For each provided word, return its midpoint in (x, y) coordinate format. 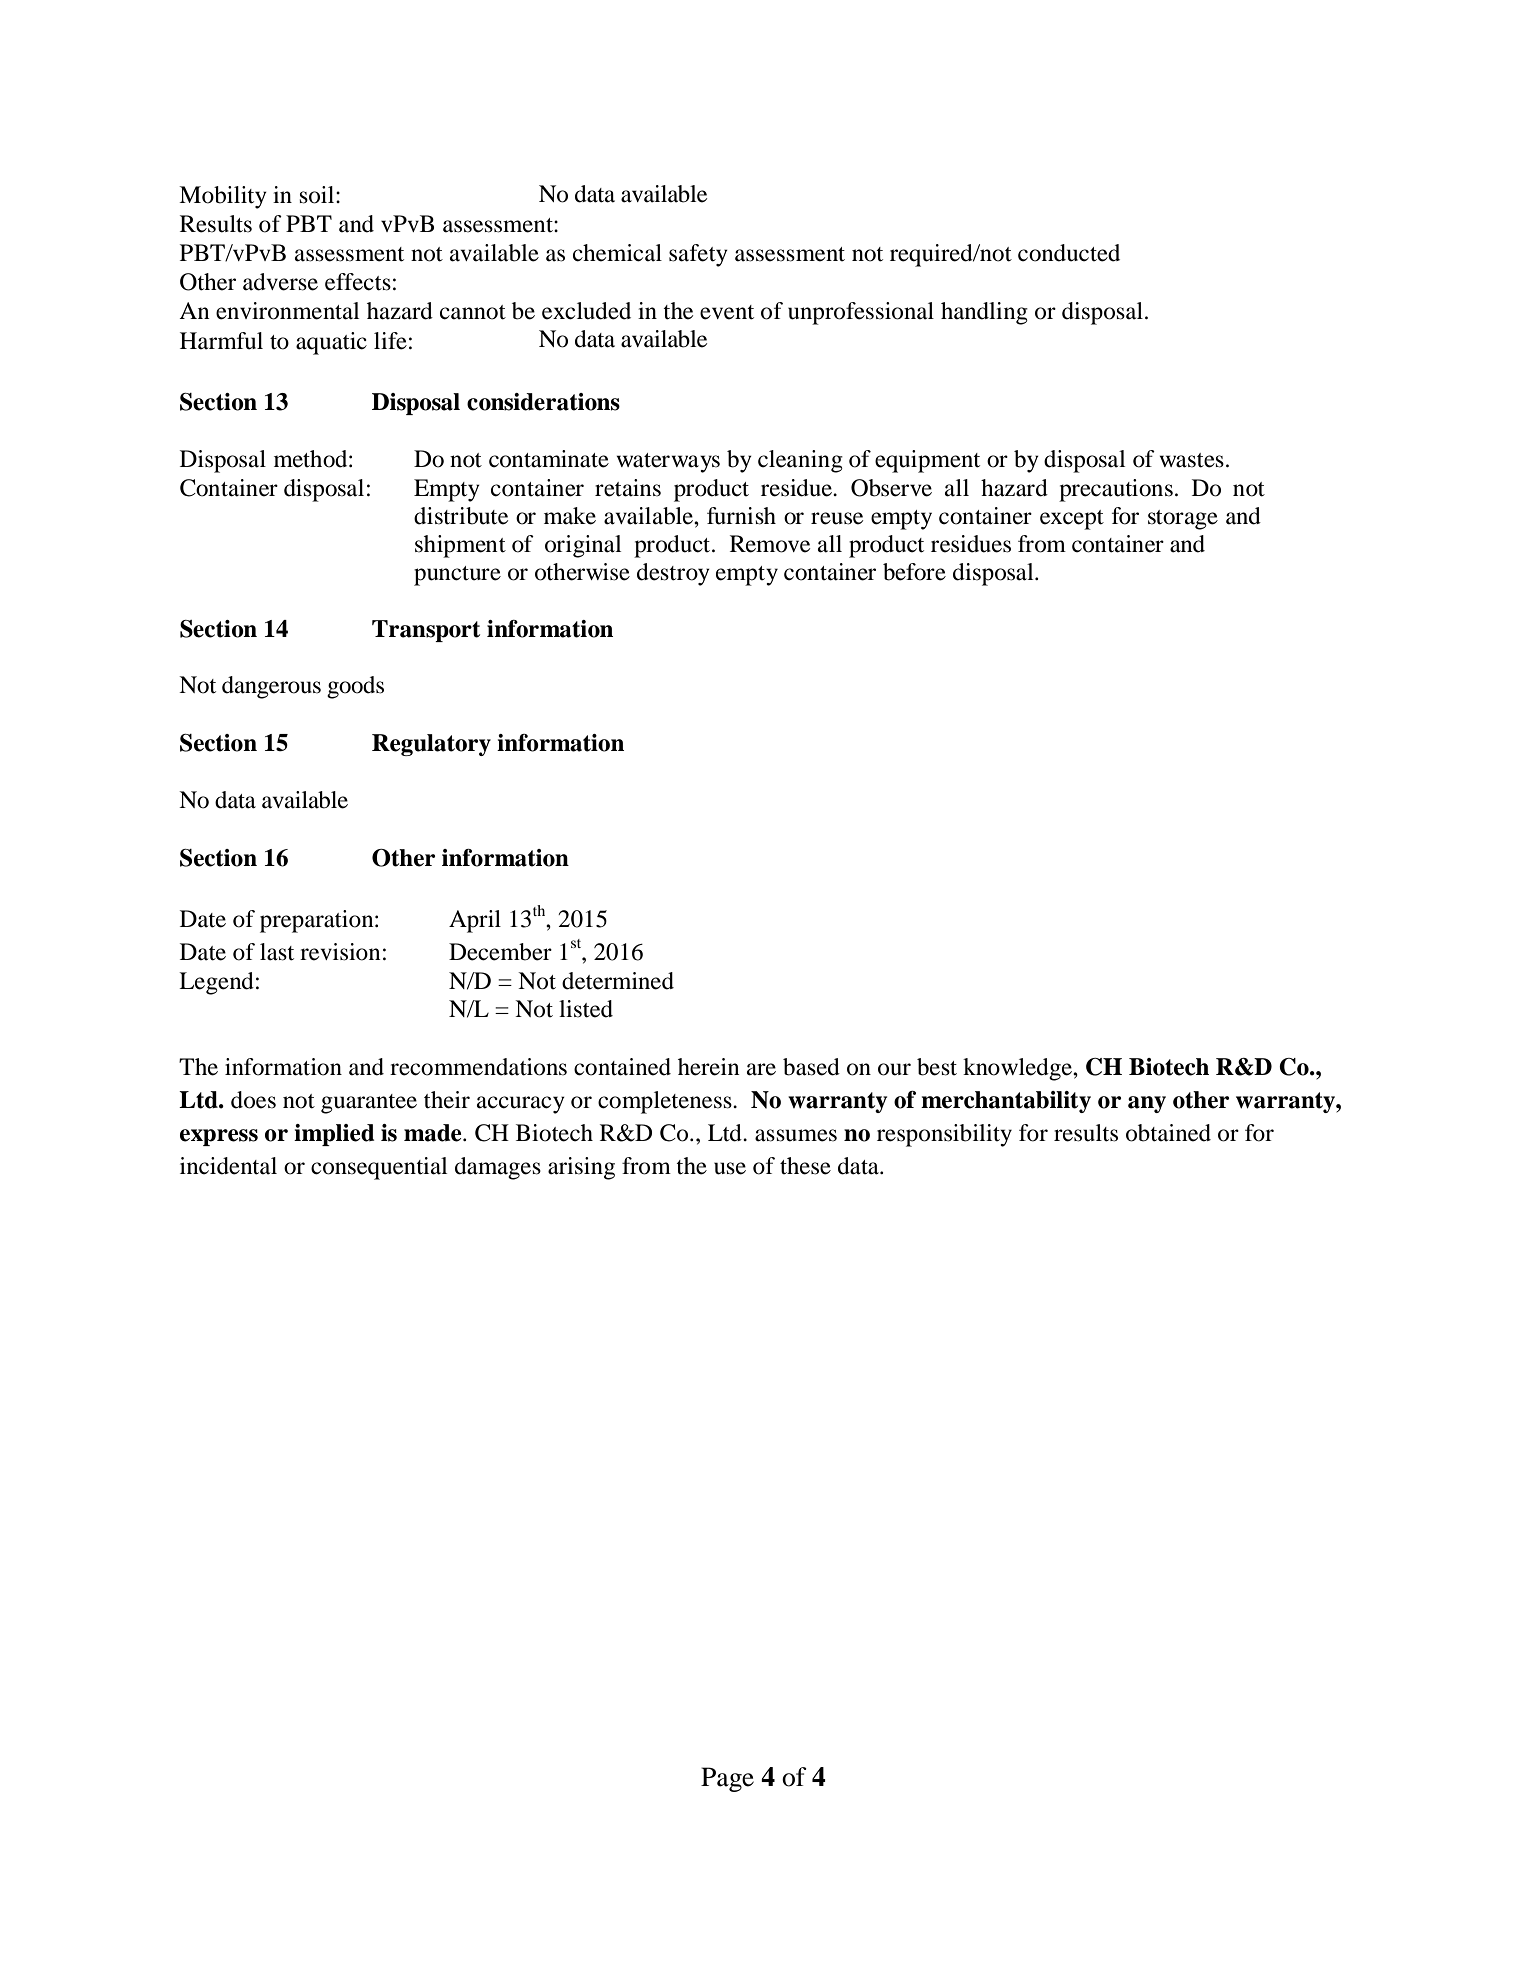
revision (340, 952)
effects (358, 282)
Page (727, 1779)
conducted (1069, 253)
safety (698, 255)
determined (618, 981)
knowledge (1018, 1069)
